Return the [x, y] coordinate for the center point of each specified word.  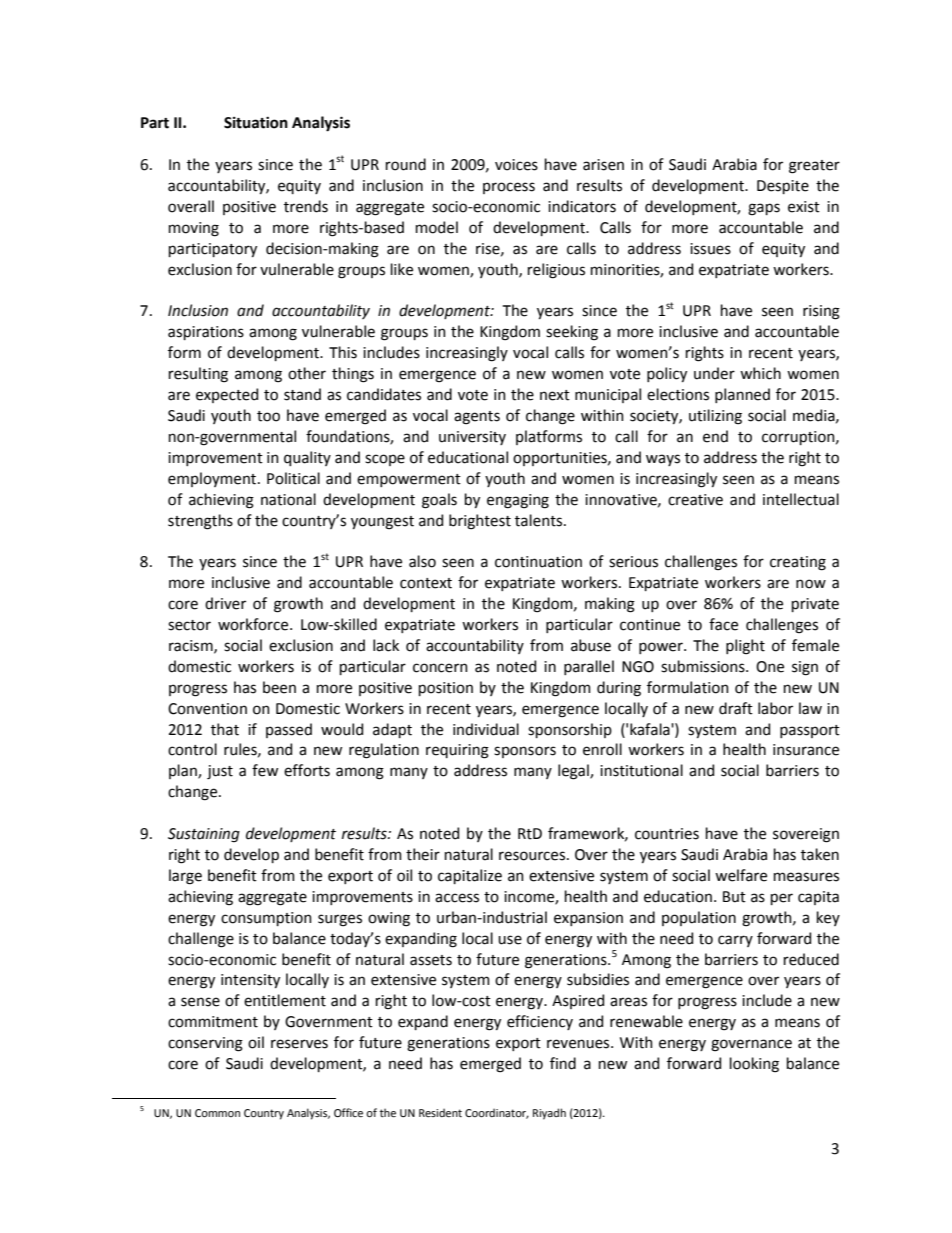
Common [217, 1113]
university [472, 438]
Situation [256, 123]
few [265, 770]
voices [516, 165]
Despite [783, 187]
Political [293, 478]
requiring [457, 751]
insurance [806, 750]
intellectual [801, 499]
